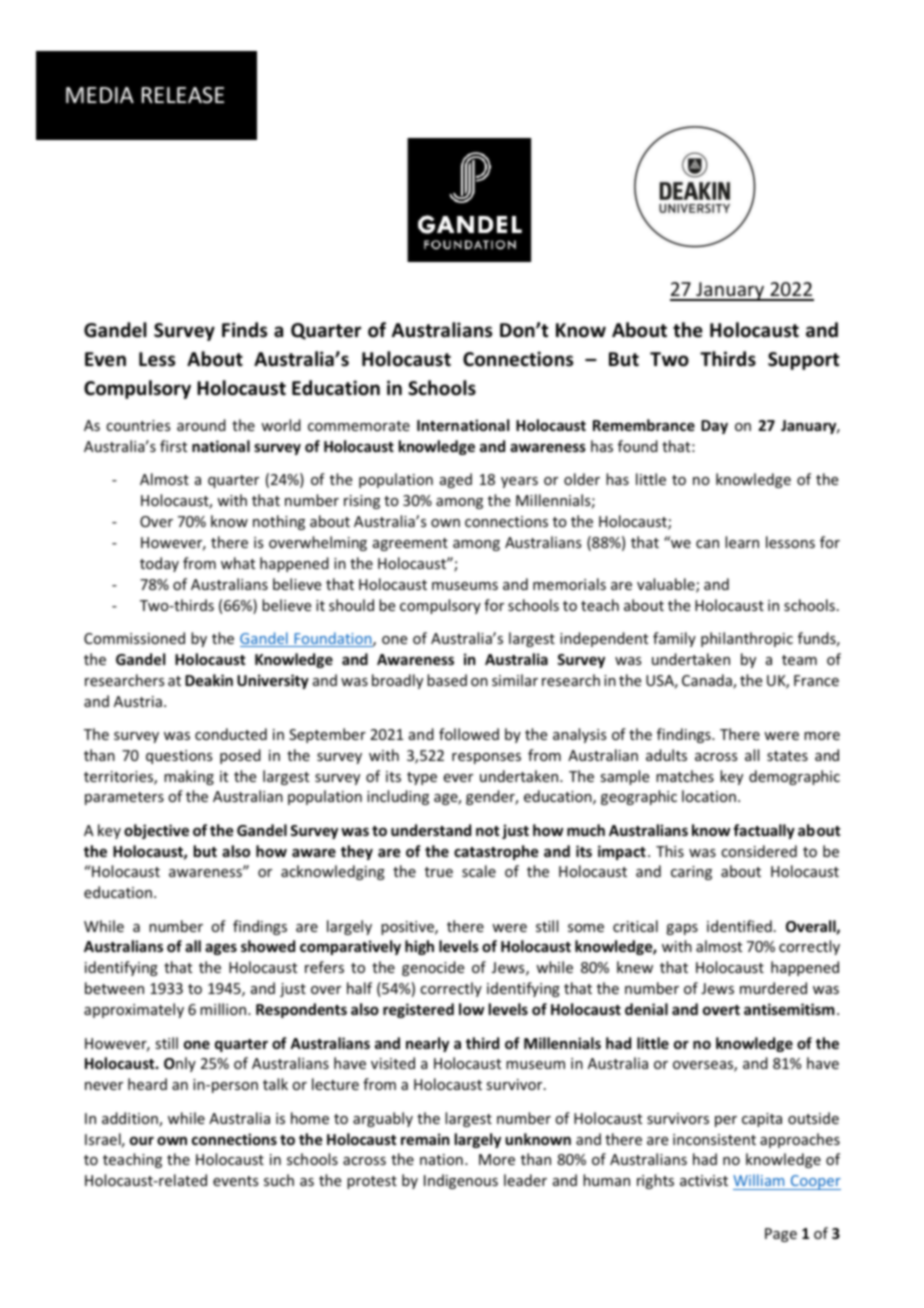 The height and width of the screenshot is (1308, 924). I want to click on Support, so click(803, 361).
